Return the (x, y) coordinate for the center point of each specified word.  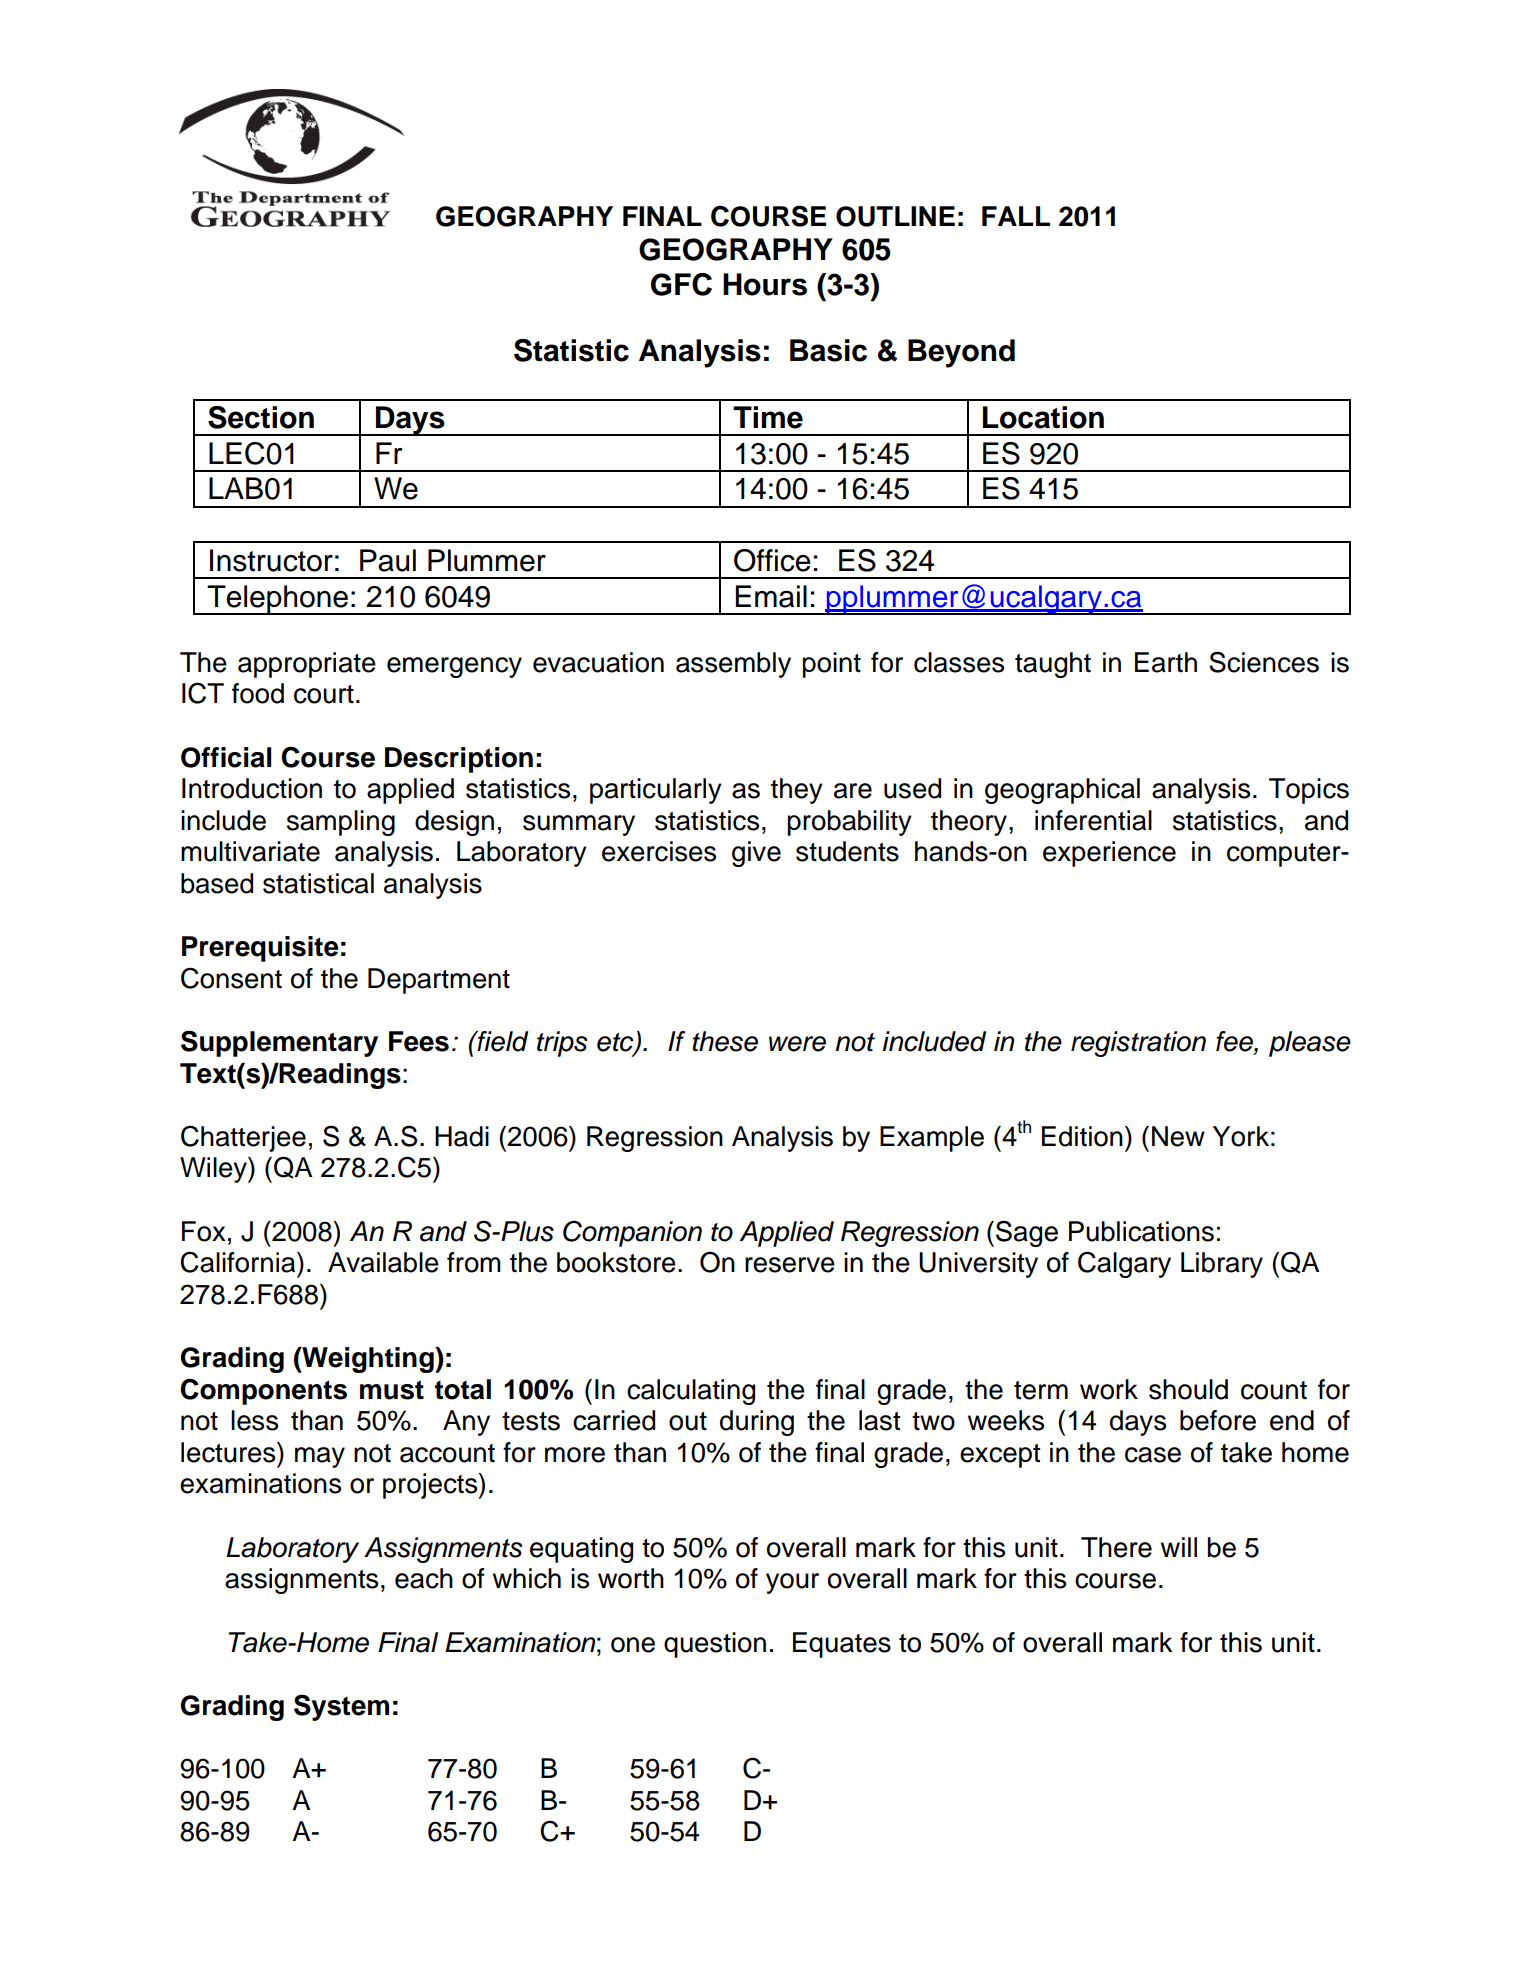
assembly (733, 665)
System (341, 1707)
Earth (1166, 662)
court (324, 694)
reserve (790, 1265)
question (715, 1645)
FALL (1016, 216)
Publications (1141, 1231)
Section (261, 417)
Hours (765, 284)
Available (383, 1262)
